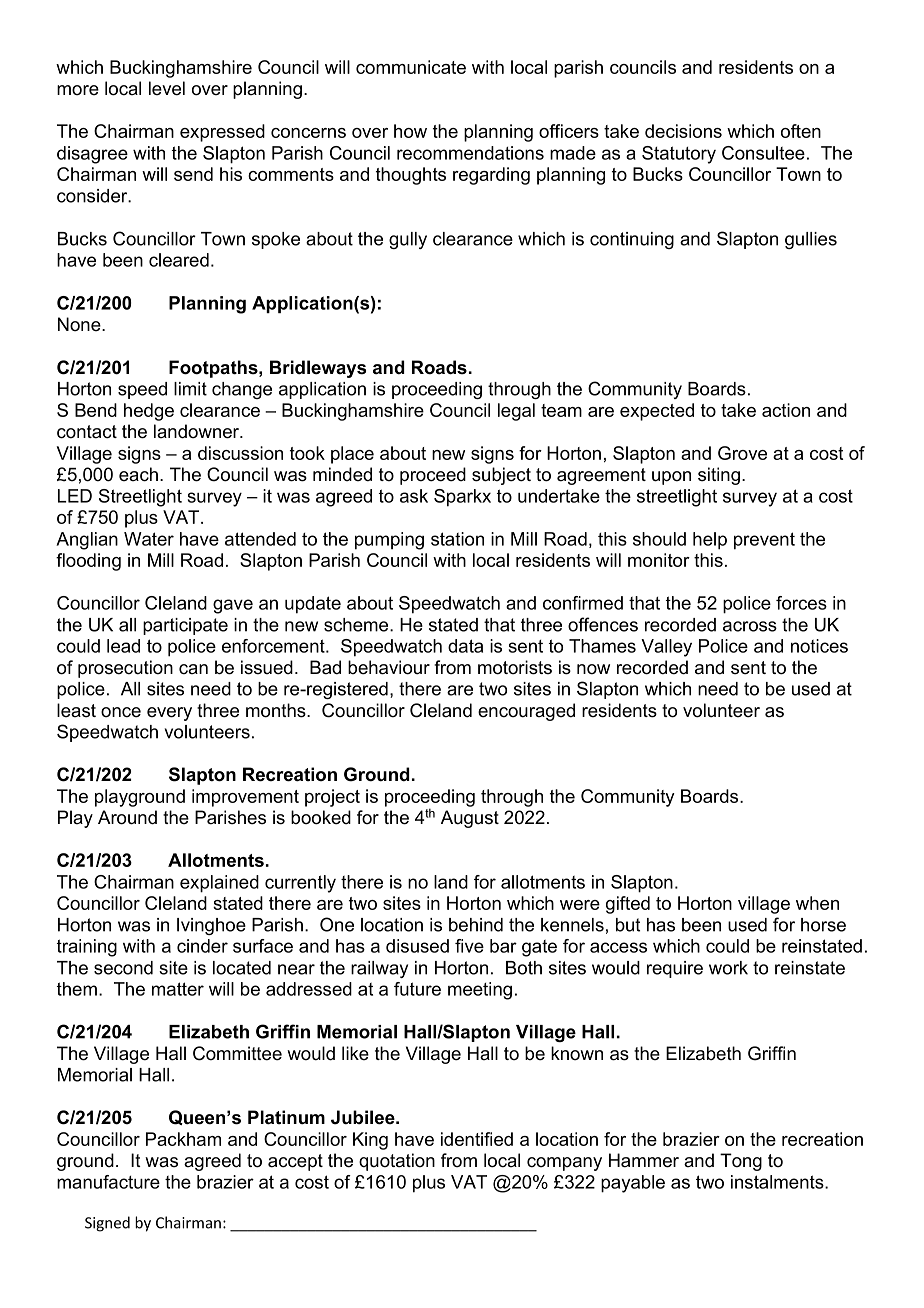 This page has height=1308, width=924. What do you see at coordinates (397, 1162) in the page?
I see `quotation` at bounding box center [397, 1162].
